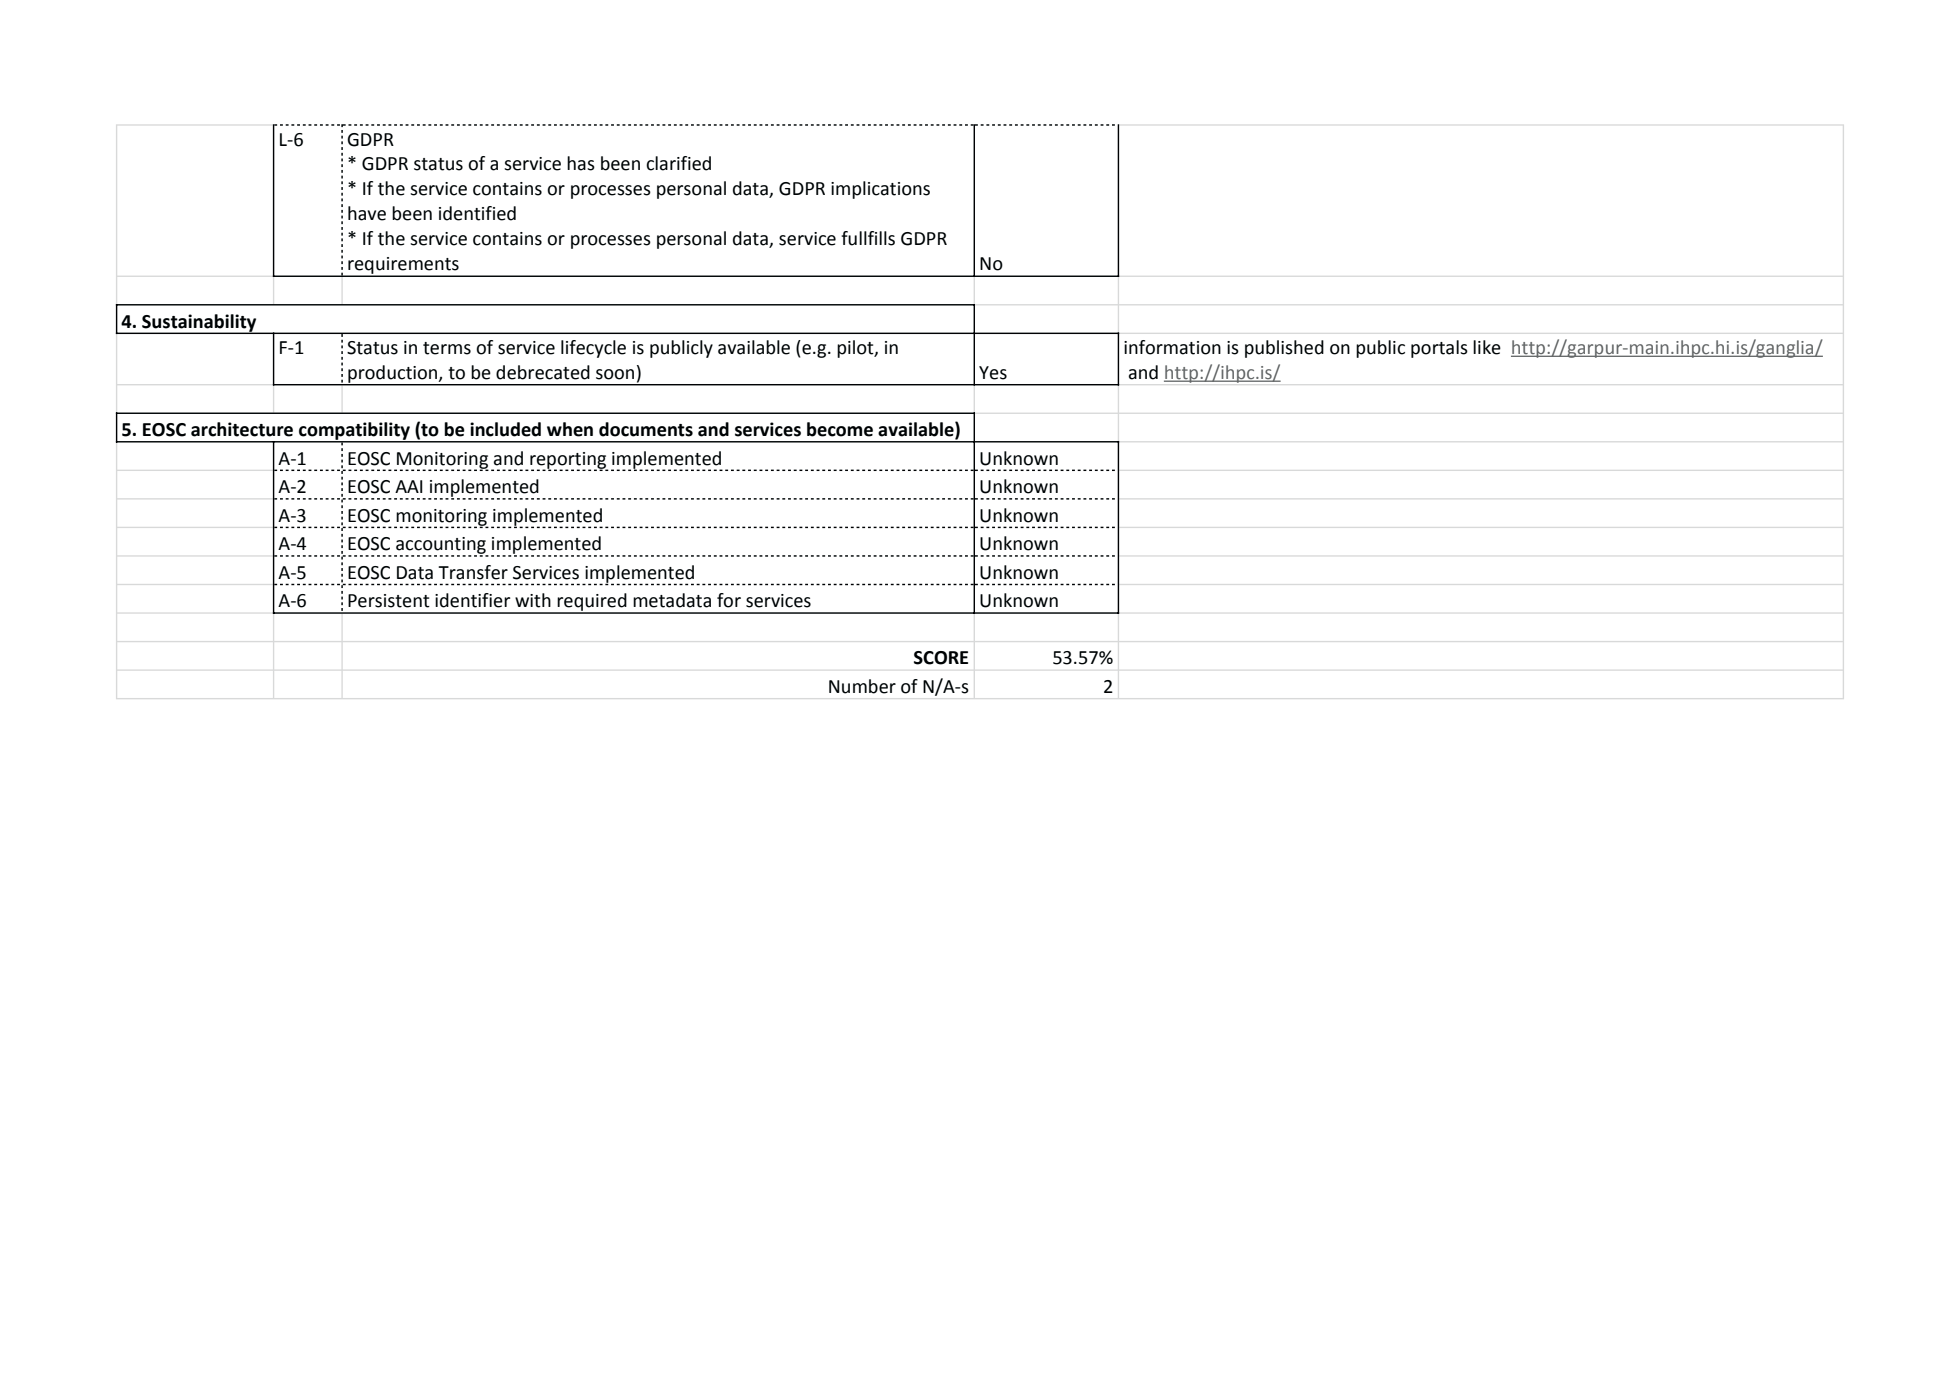 The width and height of the image is (1960, 1385). What do you see at coordinates (389, 601) in the image?
I see `Persistent` at bounding box center [389, 601].
